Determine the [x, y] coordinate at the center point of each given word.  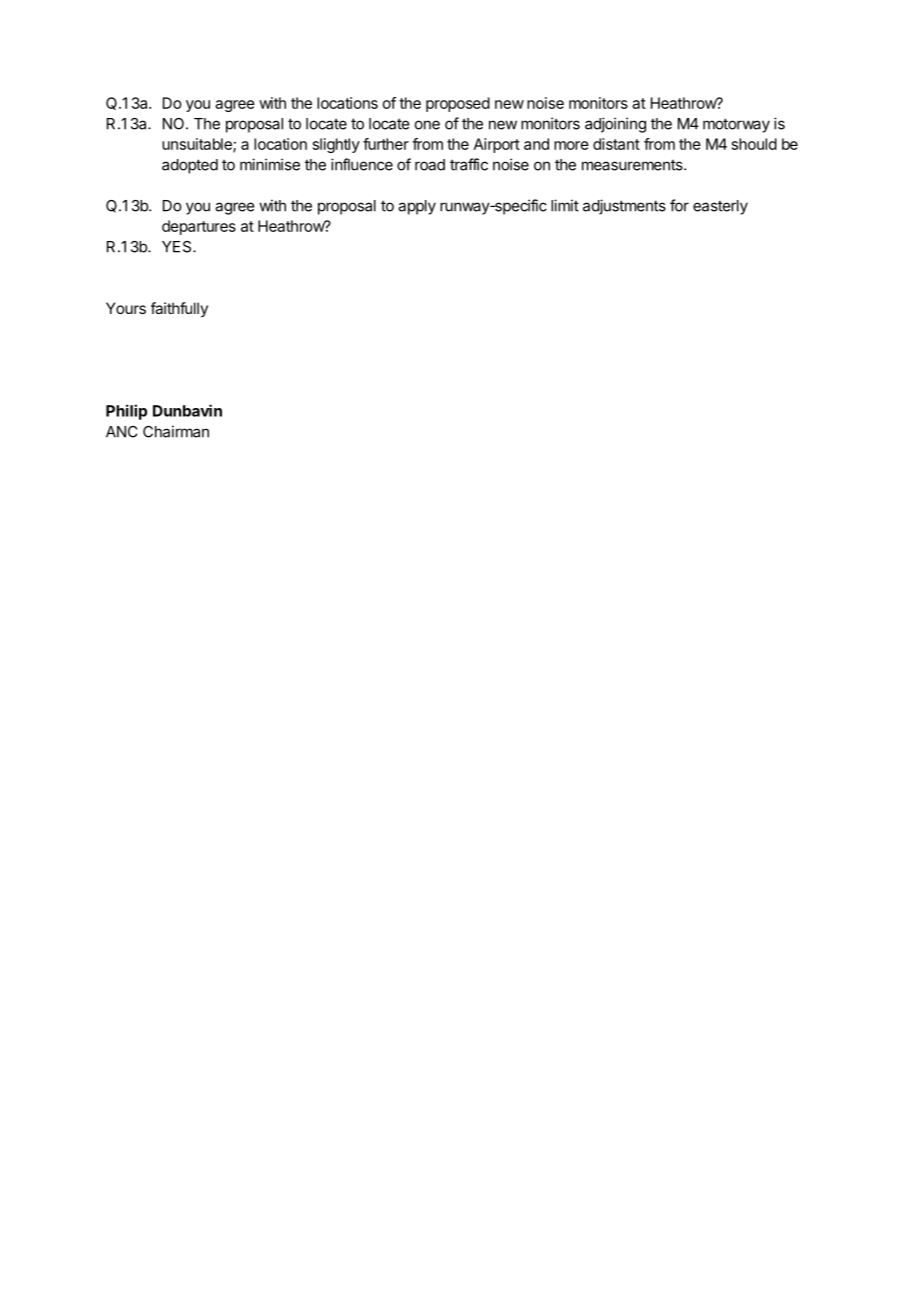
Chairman [176, 431]
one [427, 125]
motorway [736, 125]
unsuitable [198, 145]
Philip [126, 412]
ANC [122, 432]
